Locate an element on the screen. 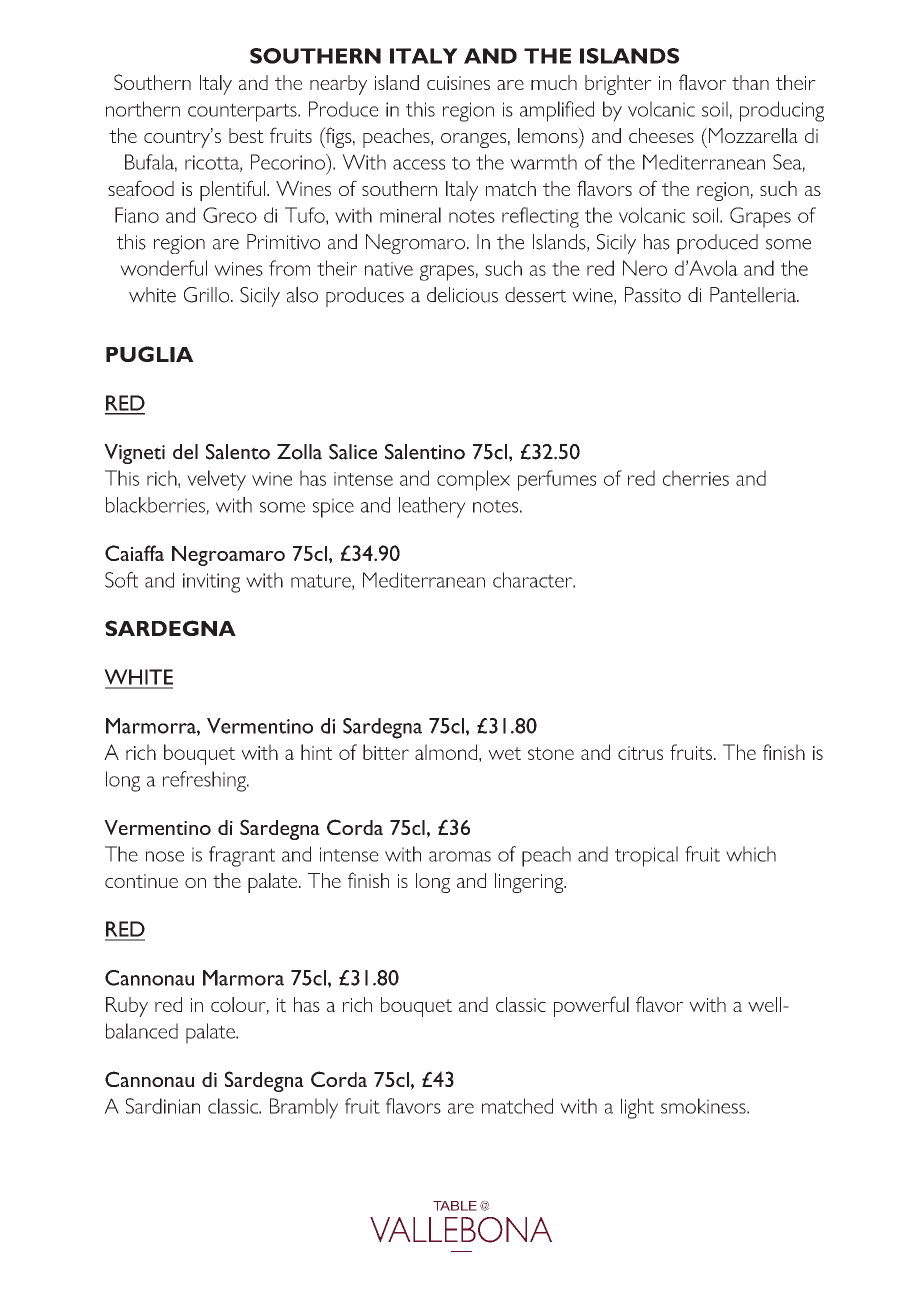 This screenshot has height=1316, width=921. wet is located at coordinates (504, 753).
